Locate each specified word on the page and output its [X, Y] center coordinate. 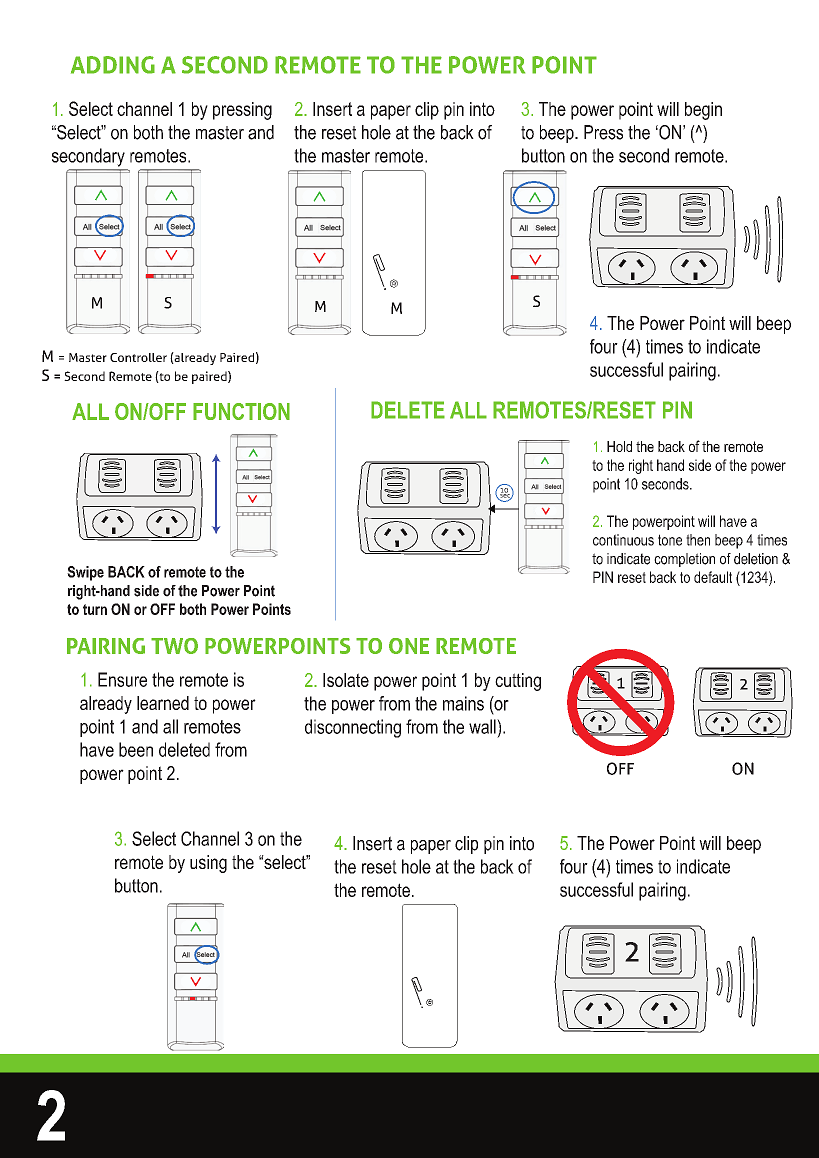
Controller [138, 357]
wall [483, 726]
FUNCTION [241, 411]
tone [670, 540]
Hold [619, 446]
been [136, 749]
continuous [623, 540]
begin [703, 111]
